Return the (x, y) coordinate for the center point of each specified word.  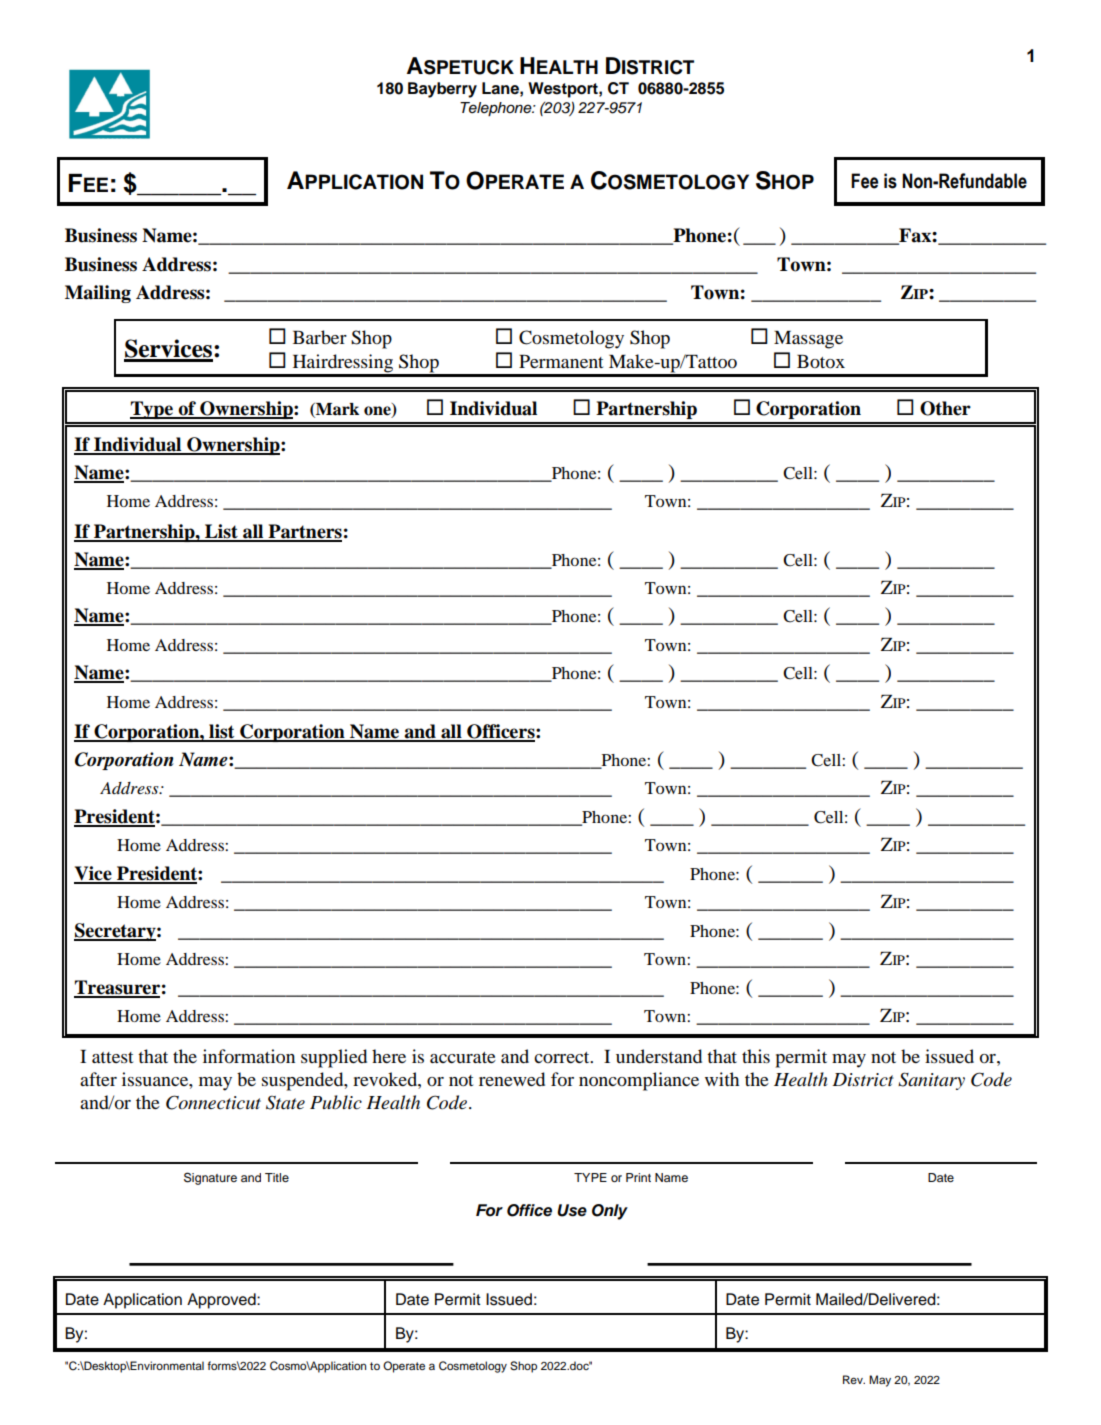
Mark (336, 409)
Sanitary (931, 1081)
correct (563, 1057)
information (249, 1056)
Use (572, 1210)
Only (610, 1212)
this (756, 1056)
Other (945, 408)
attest (112, 1057)
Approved (222, 1301)
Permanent (561, 361)
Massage (808, 340)
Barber (320, 337)
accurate (463, 1057)
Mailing (98, 294)
